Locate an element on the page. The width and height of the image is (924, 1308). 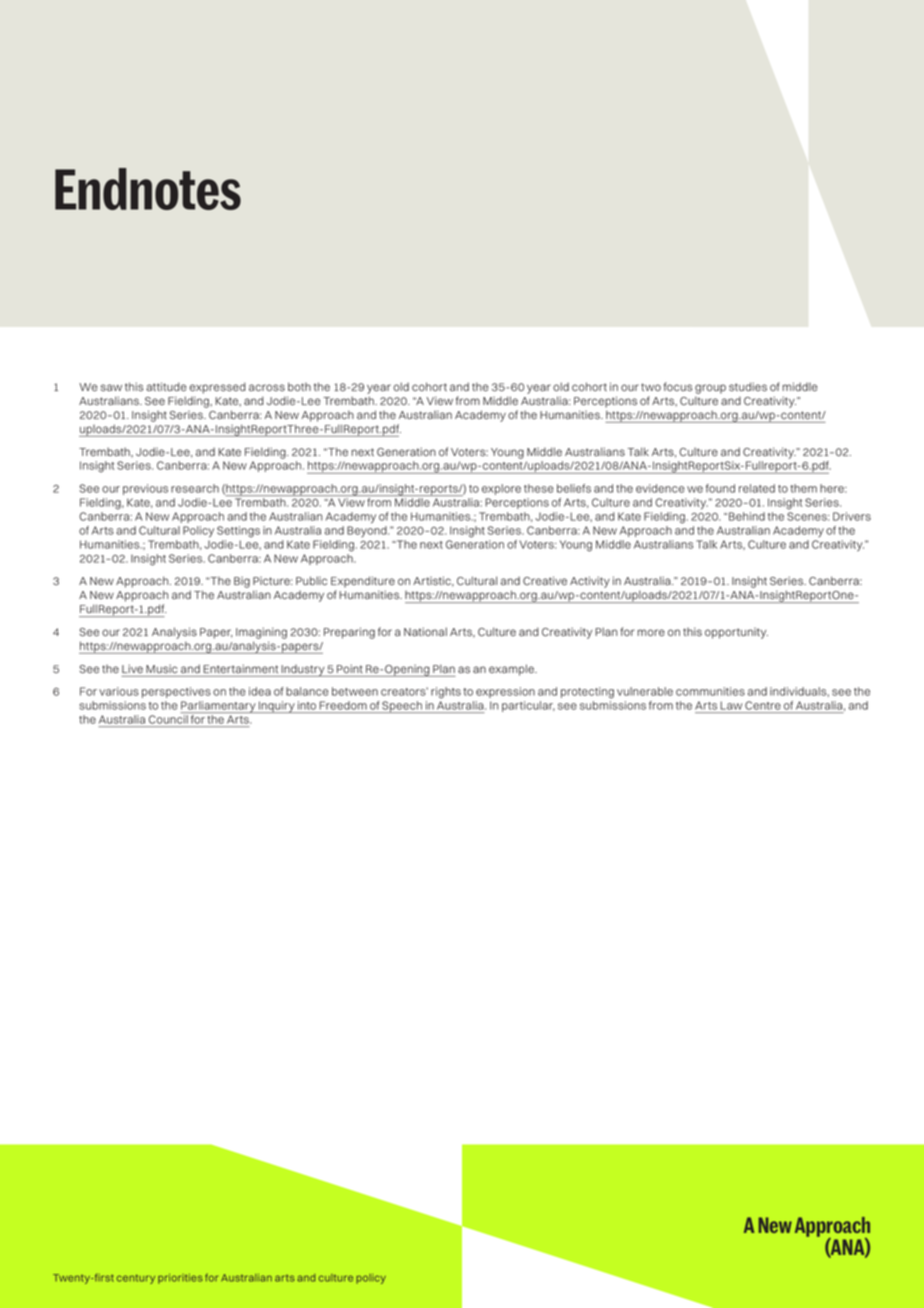
Creative is located at coordinates (545, 580).
